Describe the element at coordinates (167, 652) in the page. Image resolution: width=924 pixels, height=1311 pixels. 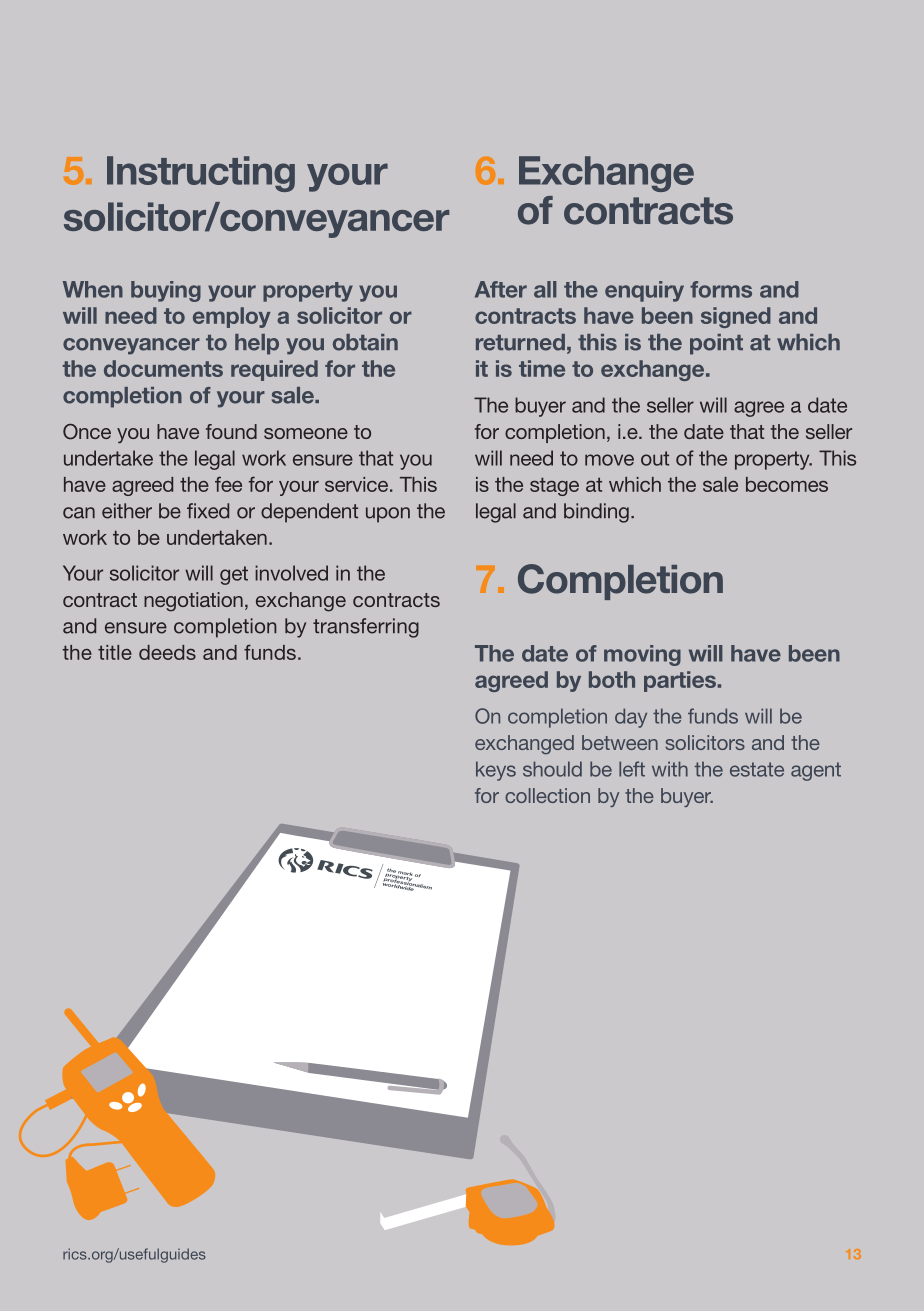
I see `deeds` at that location.
